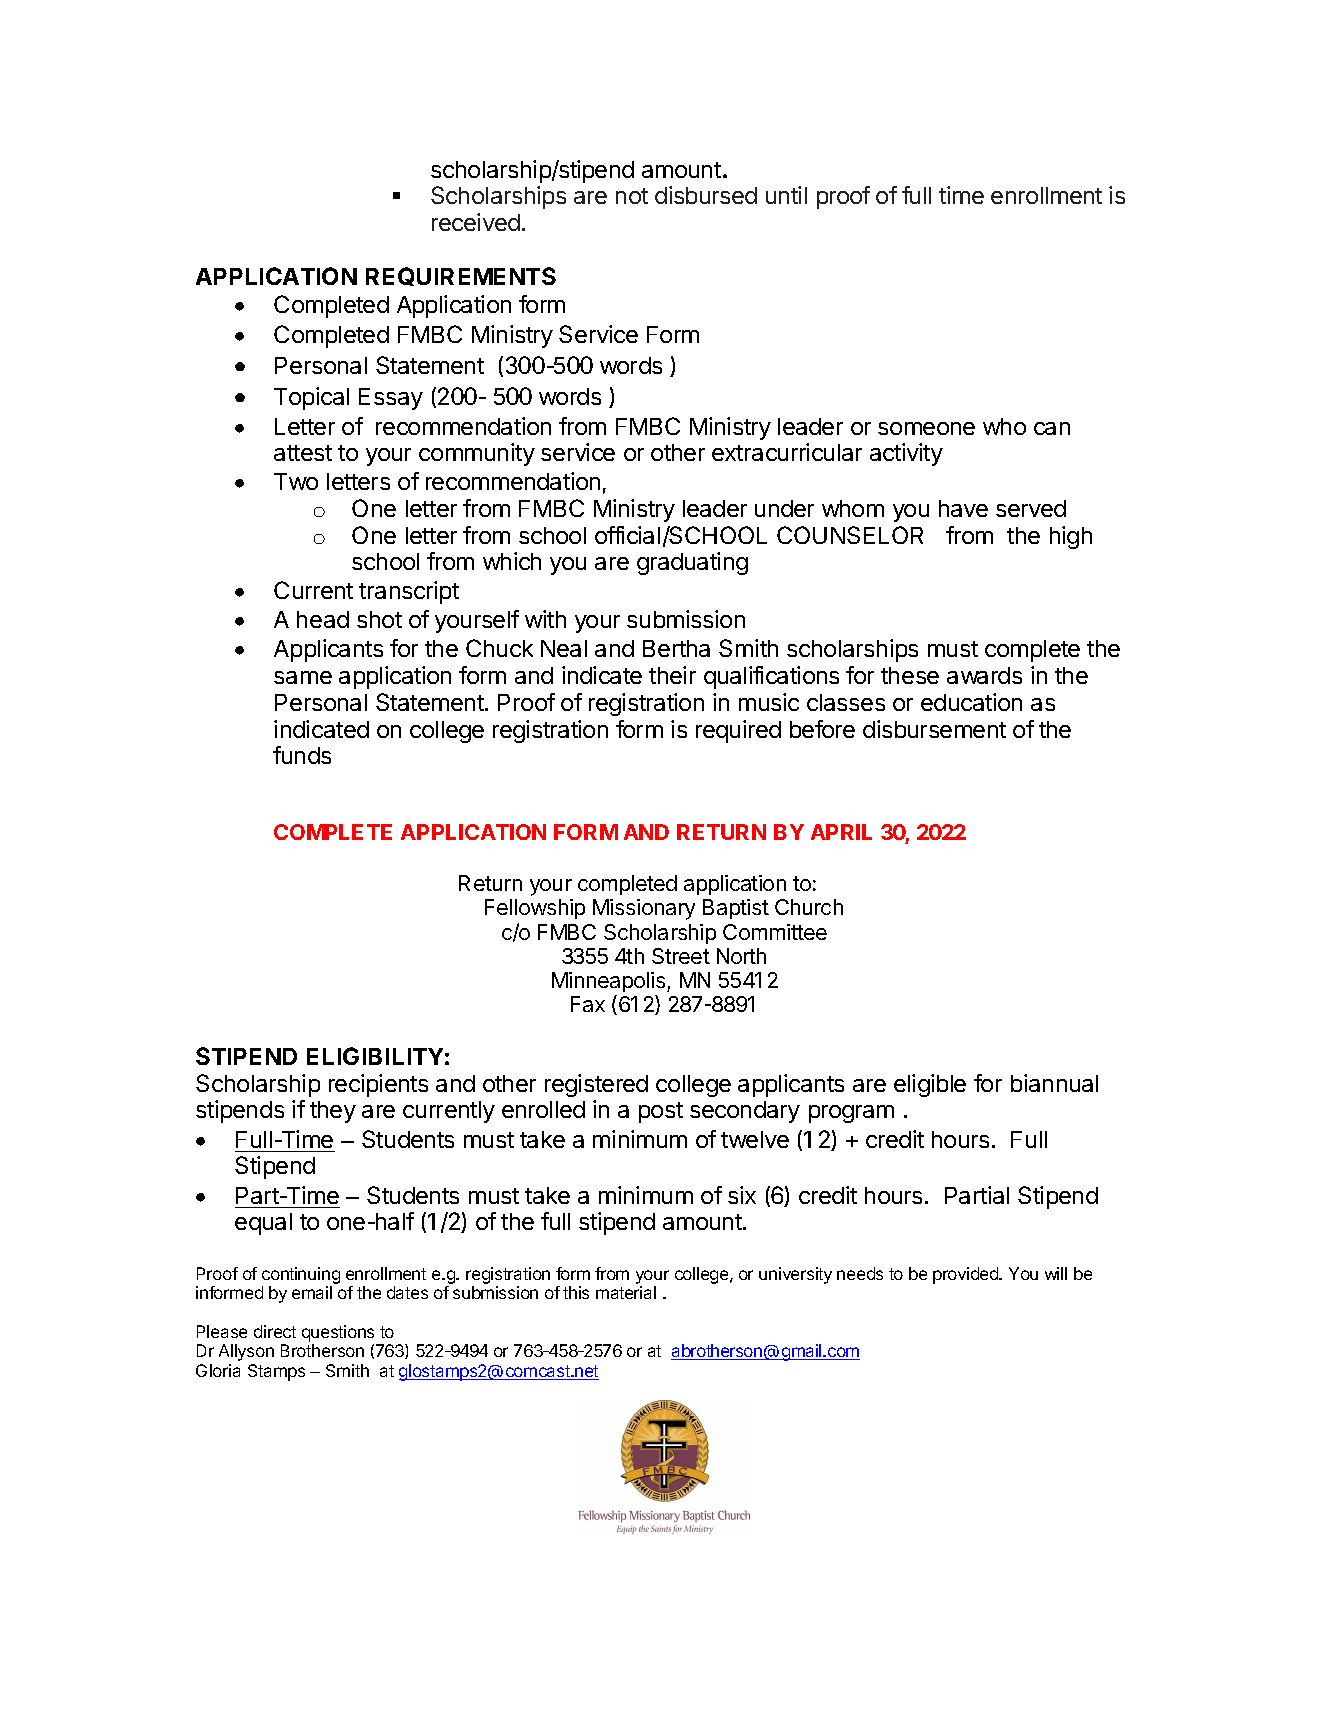  Describe the element at coordinates (692, 563) in the document. I see `graduating` at that location.
